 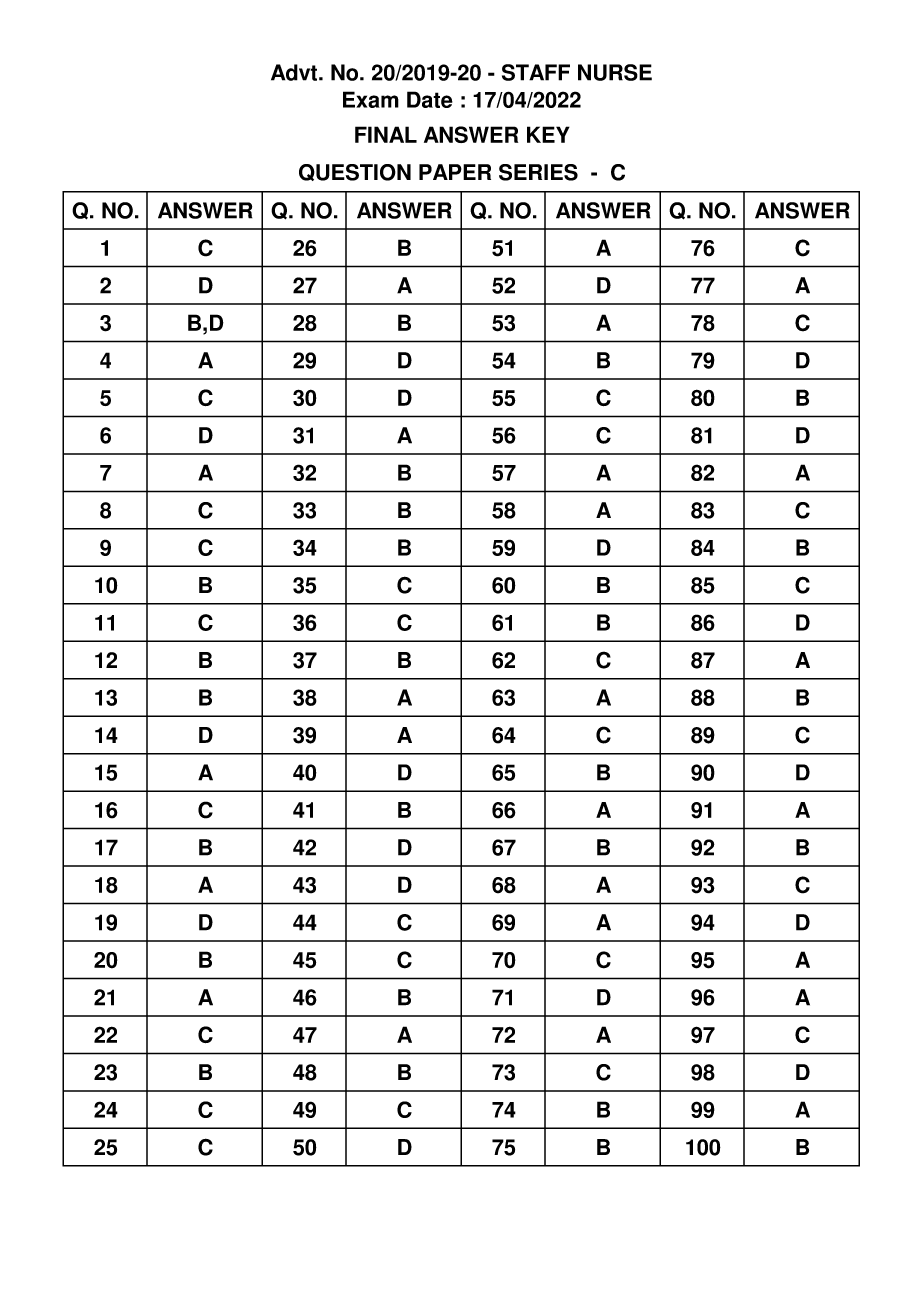 What do you see at coordinates (430, 99) in the screenshot?
I see `Date` at bounding box center [430, 99].
